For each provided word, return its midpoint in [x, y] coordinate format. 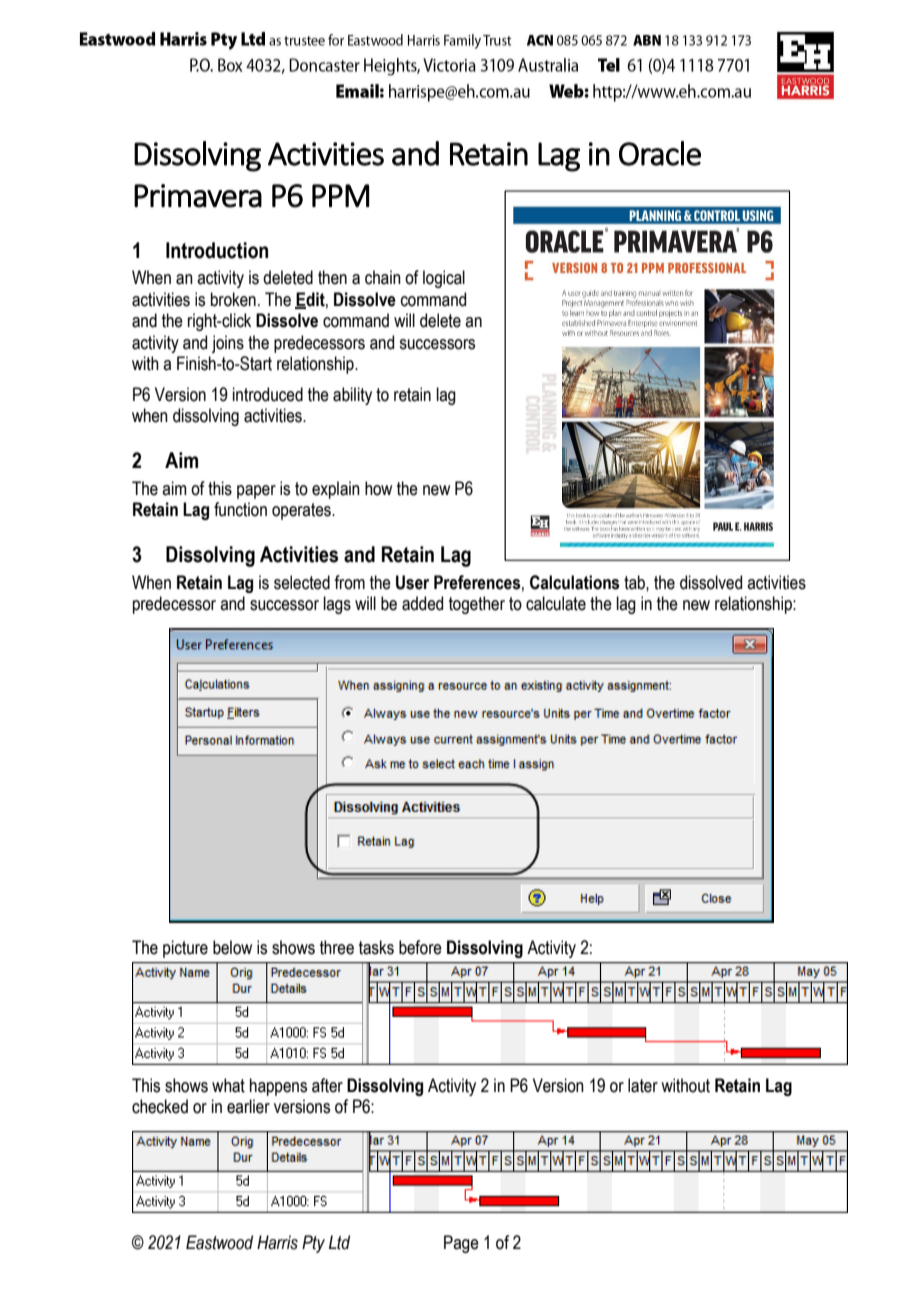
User [412, 582]
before [420, 947]
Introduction [217, 250]
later [643, 1085]
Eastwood [219, 1242]
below [232, 947]
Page [461, 1244]
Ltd [339, 1242]
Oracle [660, 153]
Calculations [574, 582]
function [240, 509]
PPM [340, 195]
